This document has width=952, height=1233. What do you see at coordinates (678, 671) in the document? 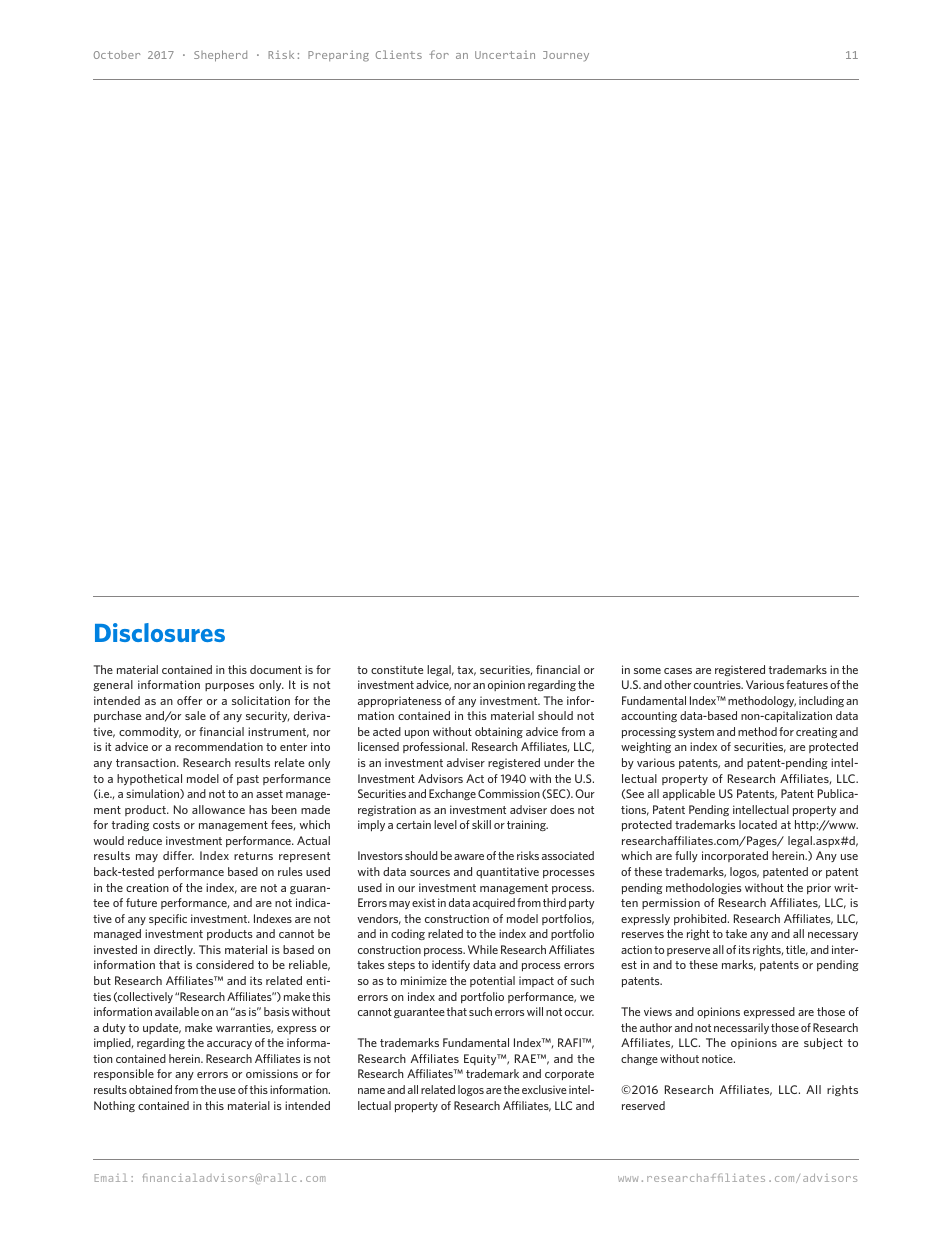
I see `cases` at bounding box center [678, 671].
